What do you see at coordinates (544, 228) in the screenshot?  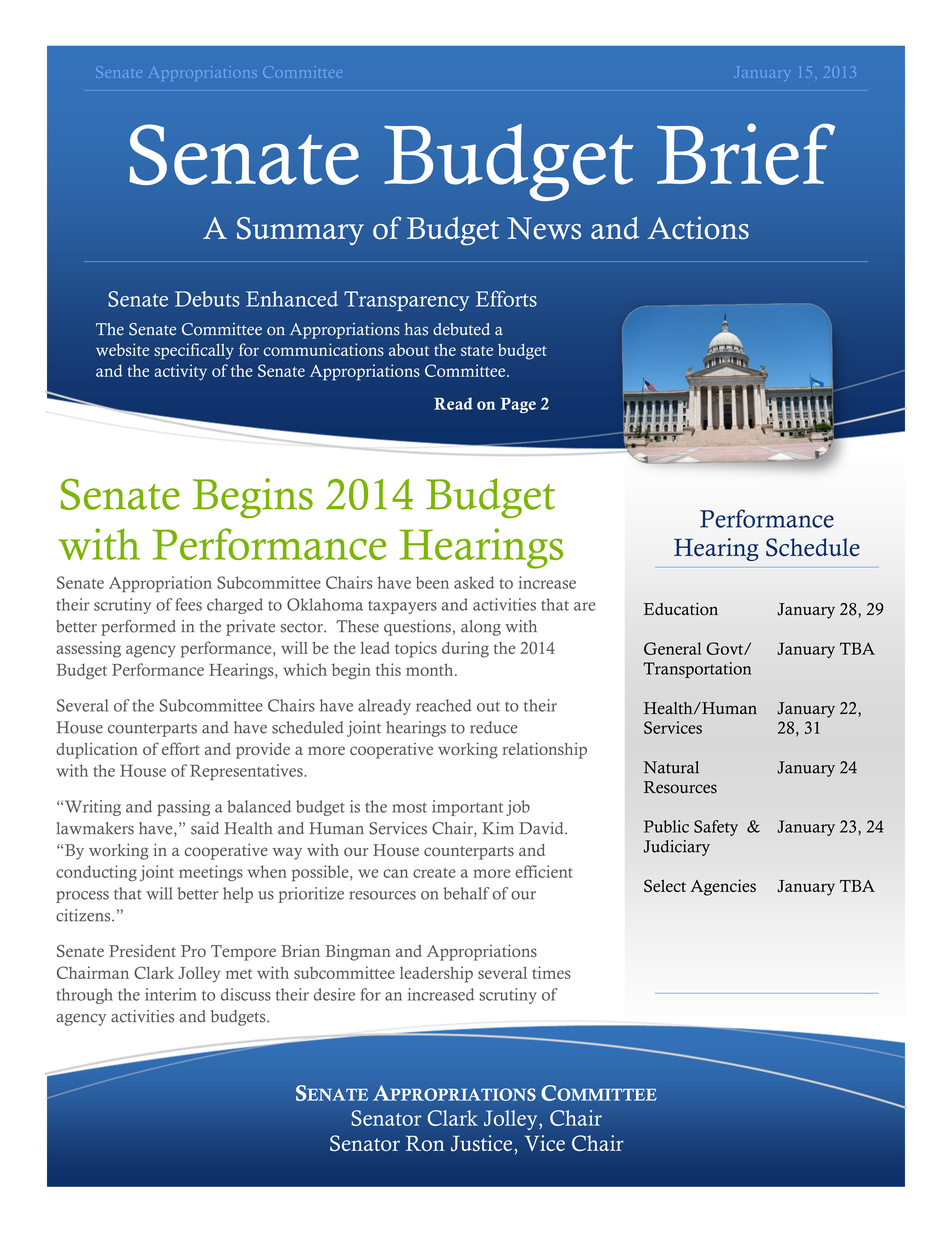 I see `News` at bounding box center [544, 228].
